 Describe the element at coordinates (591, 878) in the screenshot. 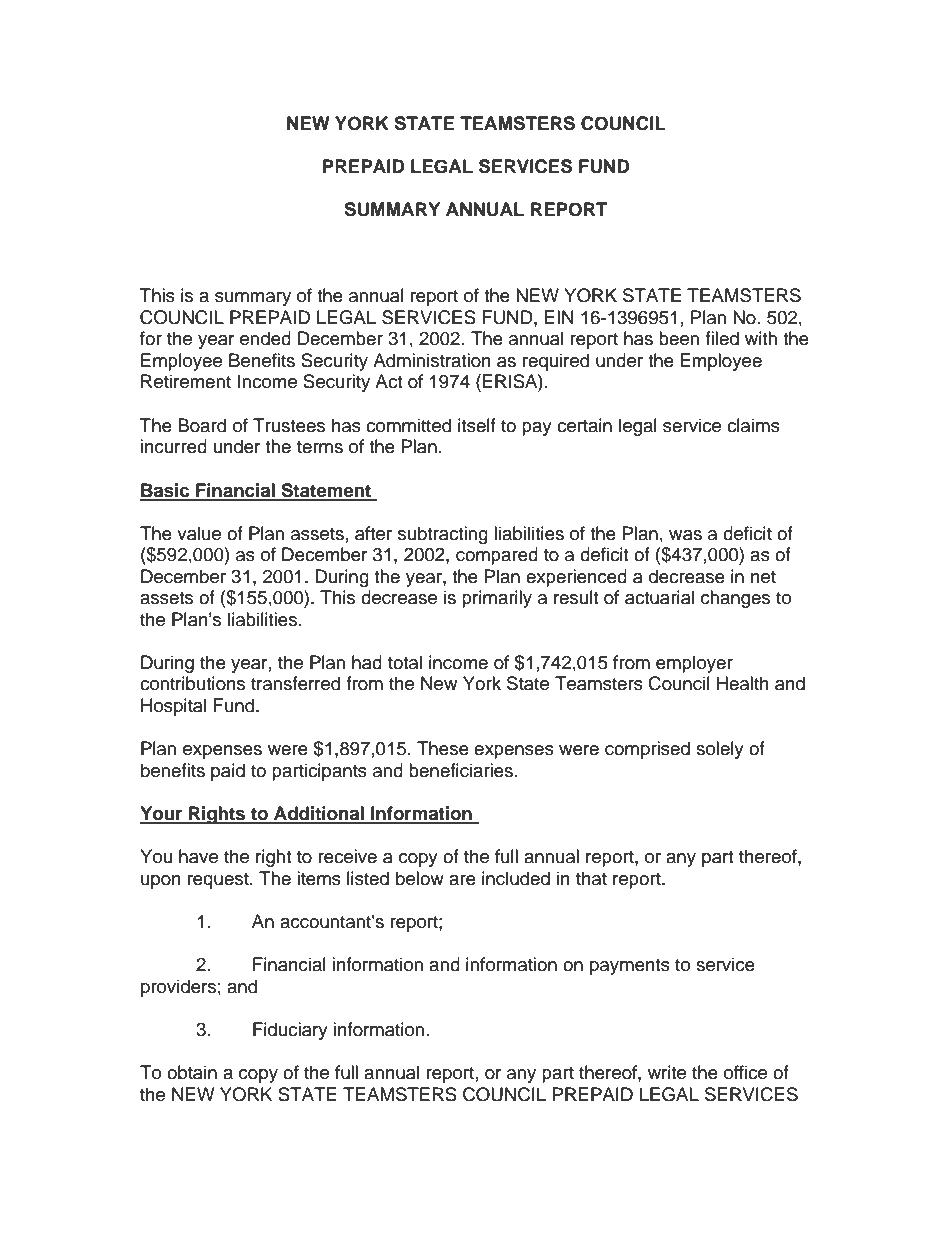

I see `that` at that location.
